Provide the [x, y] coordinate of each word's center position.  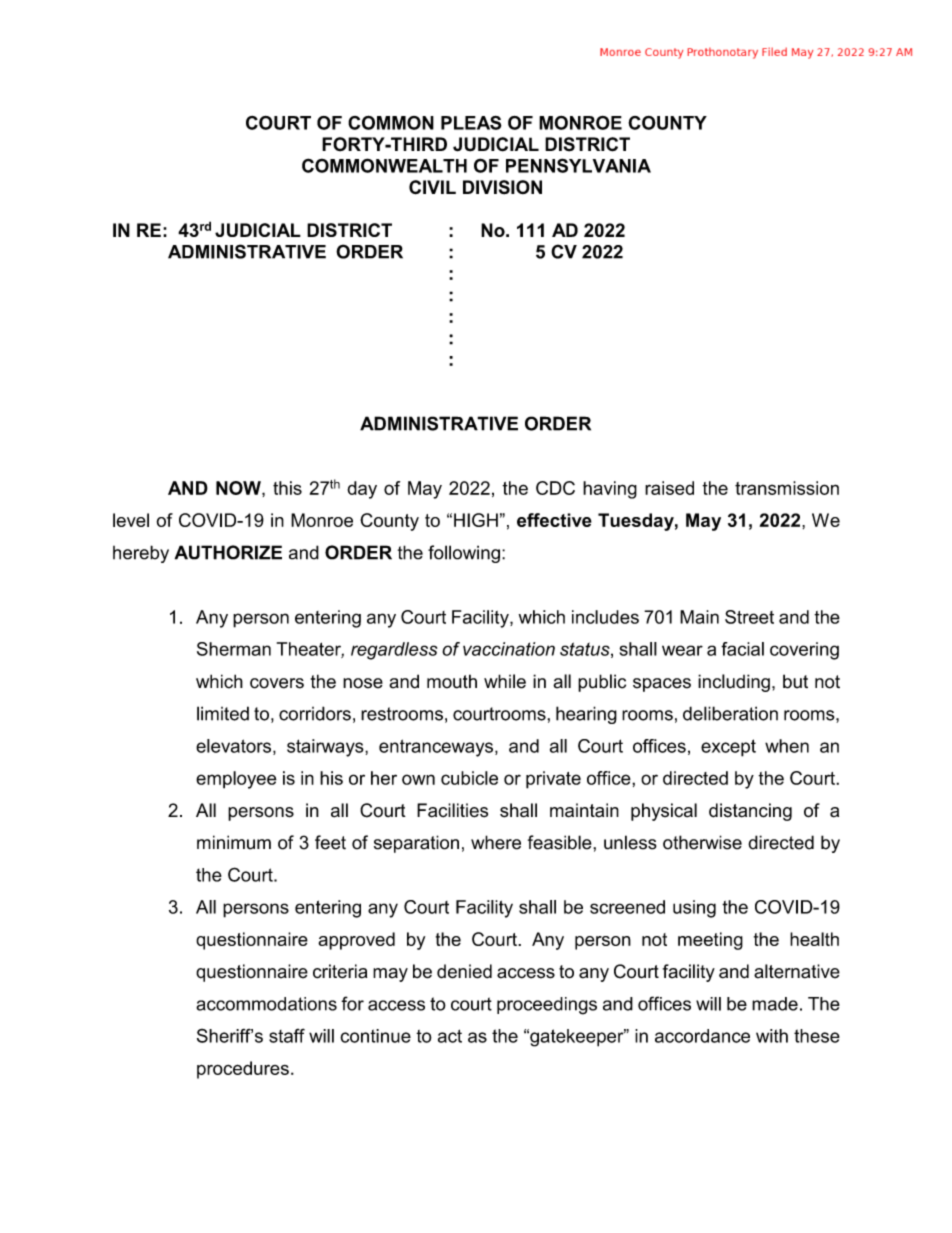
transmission [787, 488]
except [728, 748]
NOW [239, 488]
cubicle [469, 778]
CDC [555, 488]
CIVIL [432, 187]
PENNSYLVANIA [578, 165]
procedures [243, 1070]
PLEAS [471, 123]
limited [223, 713]
